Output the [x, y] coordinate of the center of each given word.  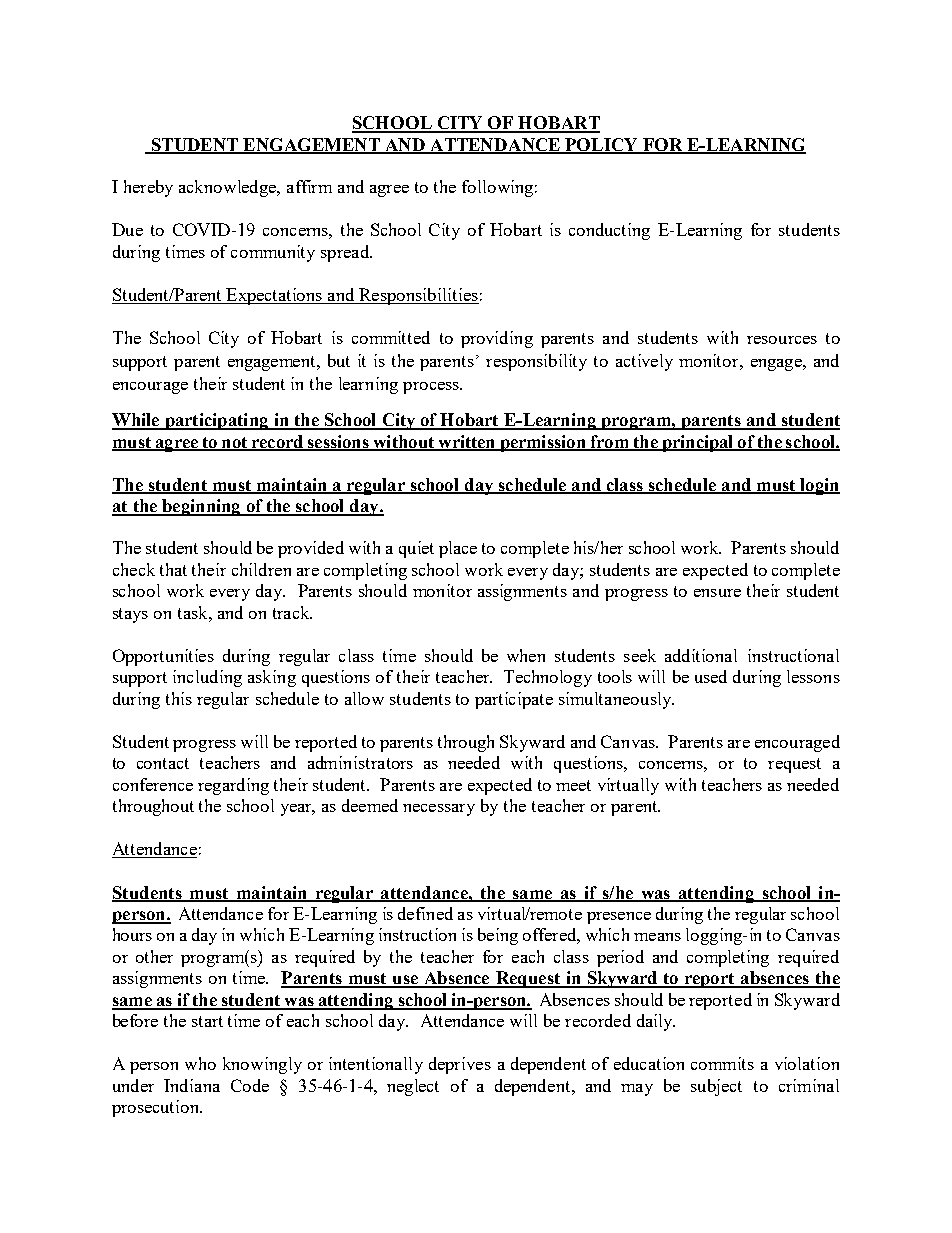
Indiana [192, 1085]
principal [697, 443]
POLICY [602, 145]
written [467, 442]
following [497, 188]
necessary [439, 810]
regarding [233, 786]
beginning [201, 507]
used [711, 676]
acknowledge [228, 188]
